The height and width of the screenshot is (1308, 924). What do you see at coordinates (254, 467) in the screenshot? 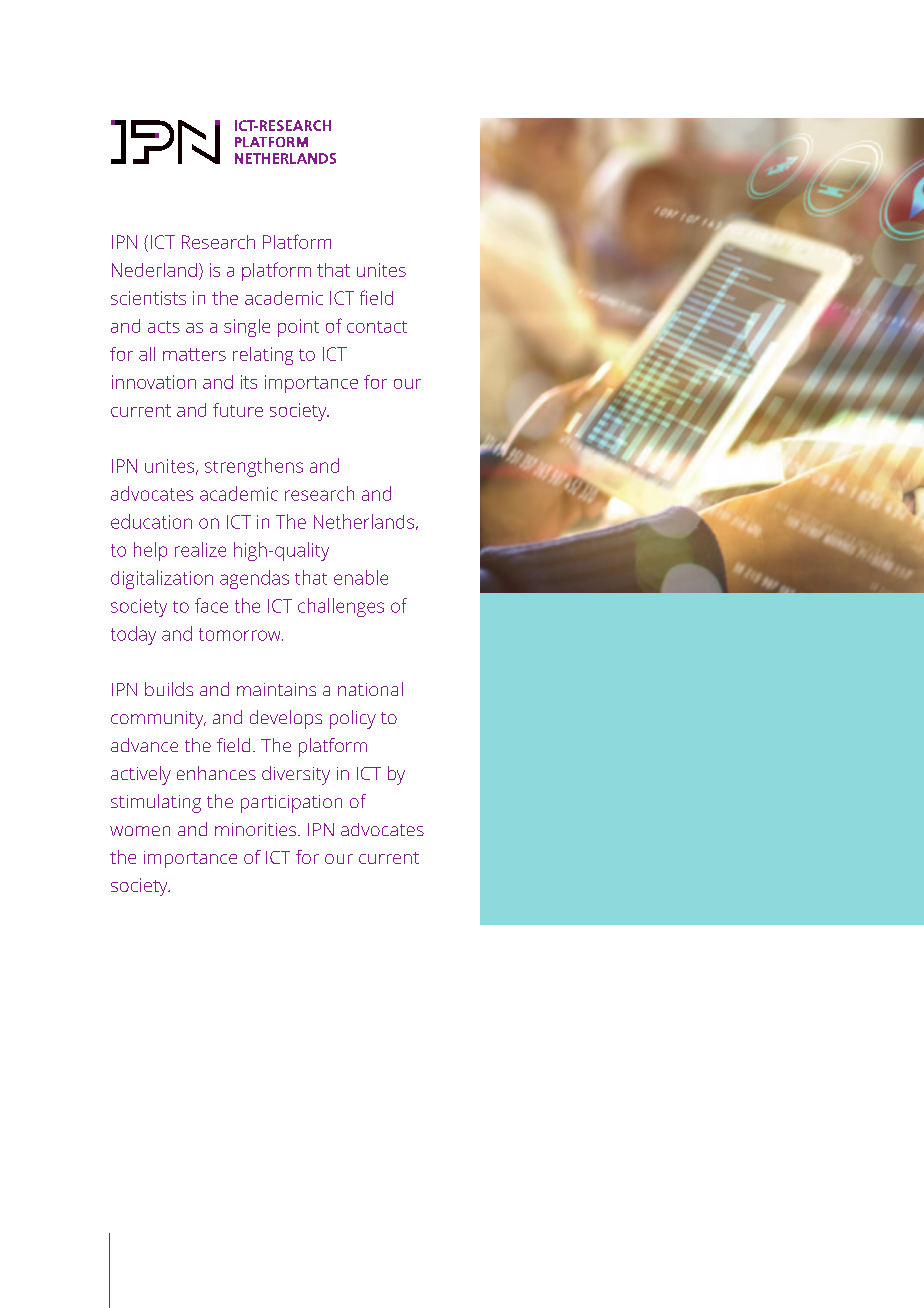
I see `strengthens` at bounding box center [254, 467].
